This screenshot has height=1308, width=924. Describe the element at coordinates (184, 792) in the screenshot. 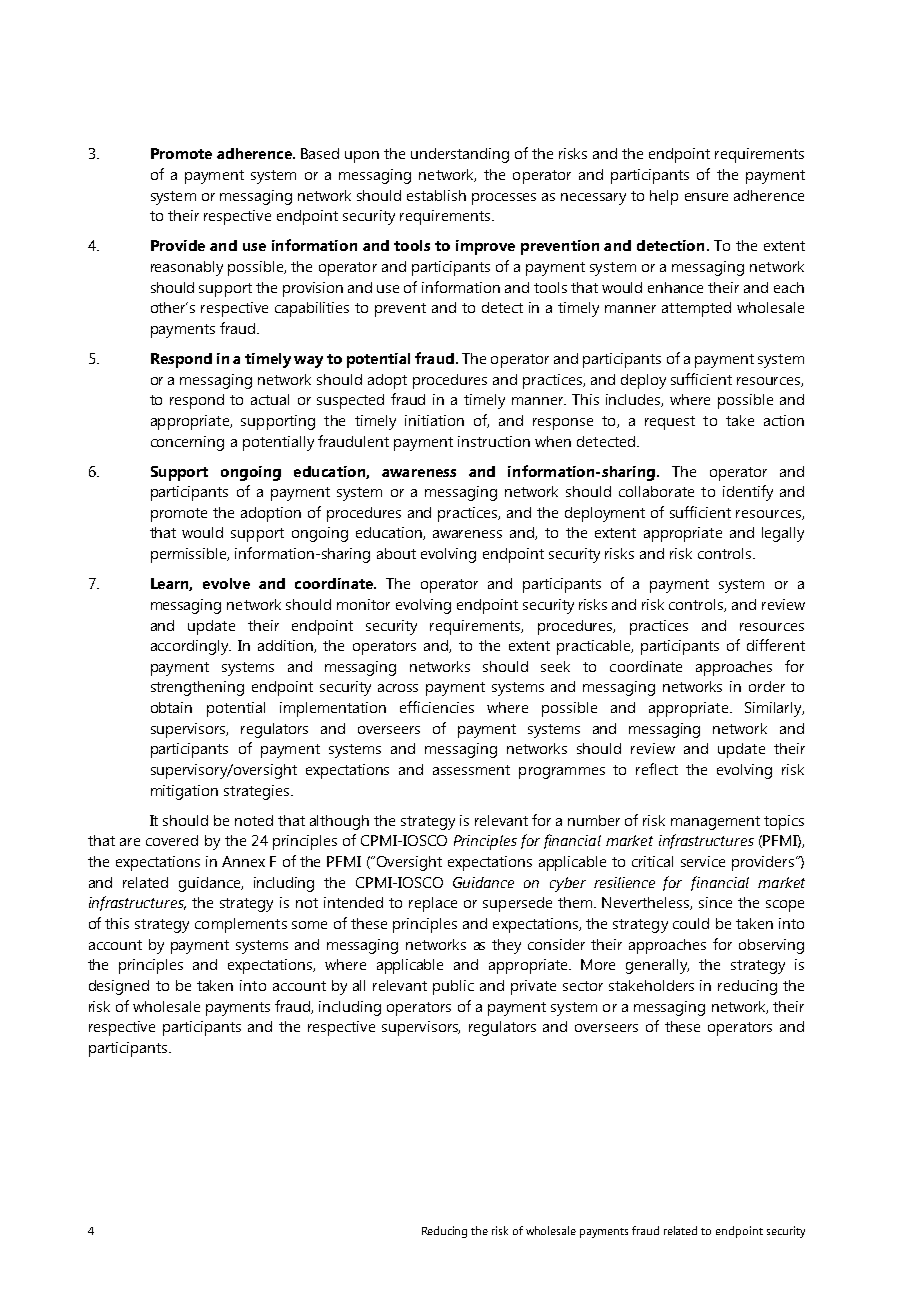

I see `mitigation` at that location.
